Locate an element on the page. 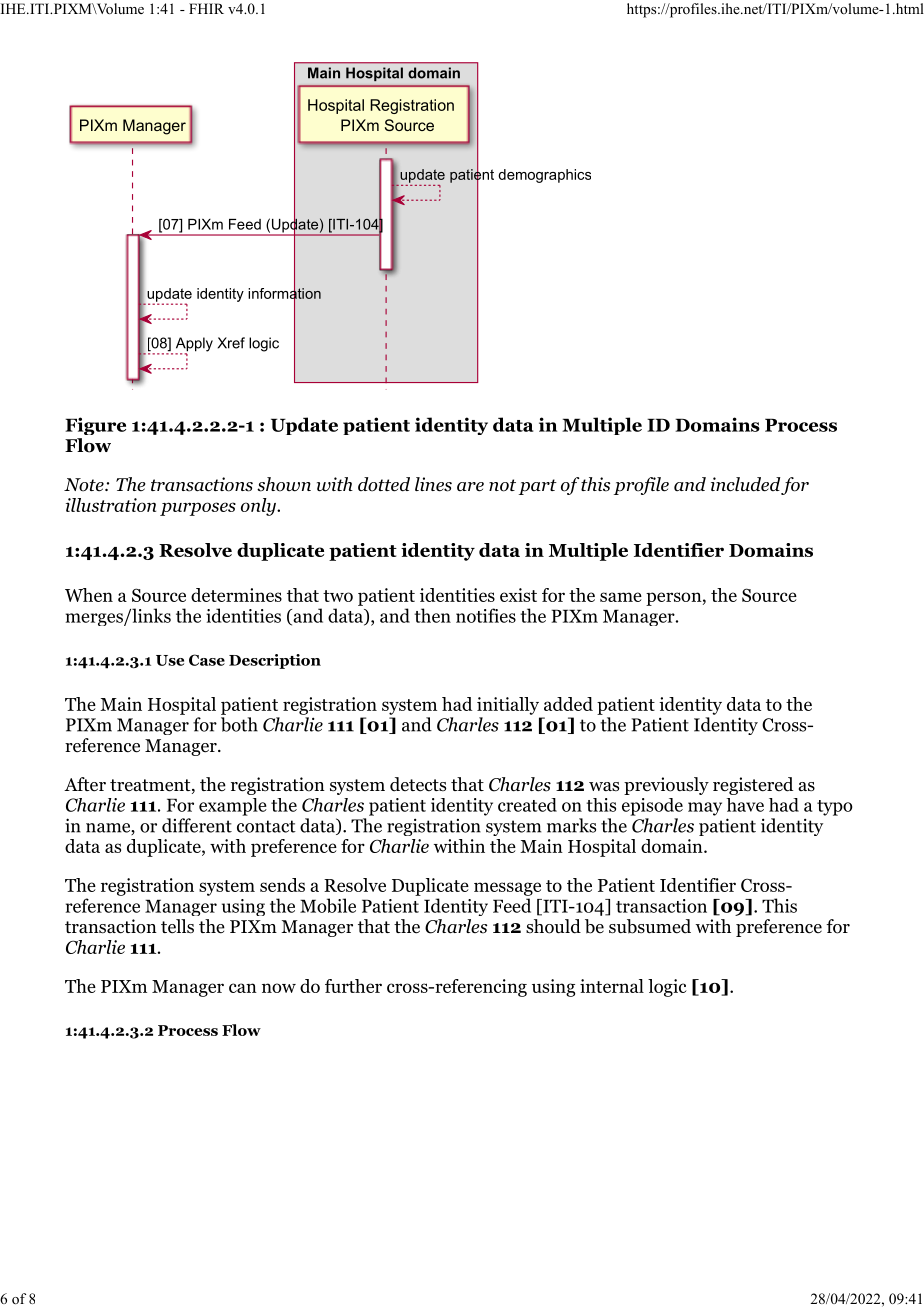 This document has width=924, height=1307. registered is located at coordinates (753, 786).
